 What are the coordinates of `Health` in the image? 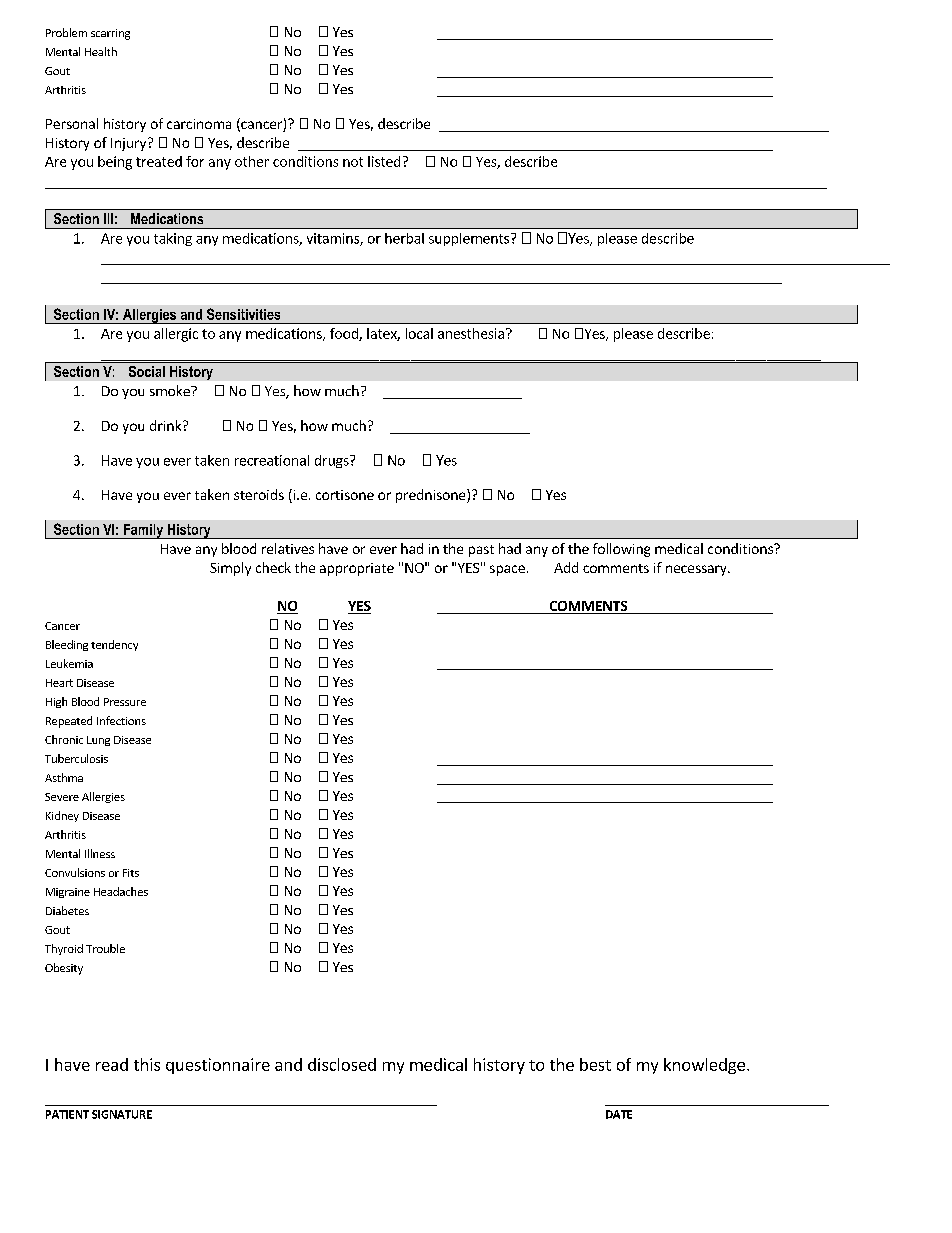 It's located at (101, 51).
